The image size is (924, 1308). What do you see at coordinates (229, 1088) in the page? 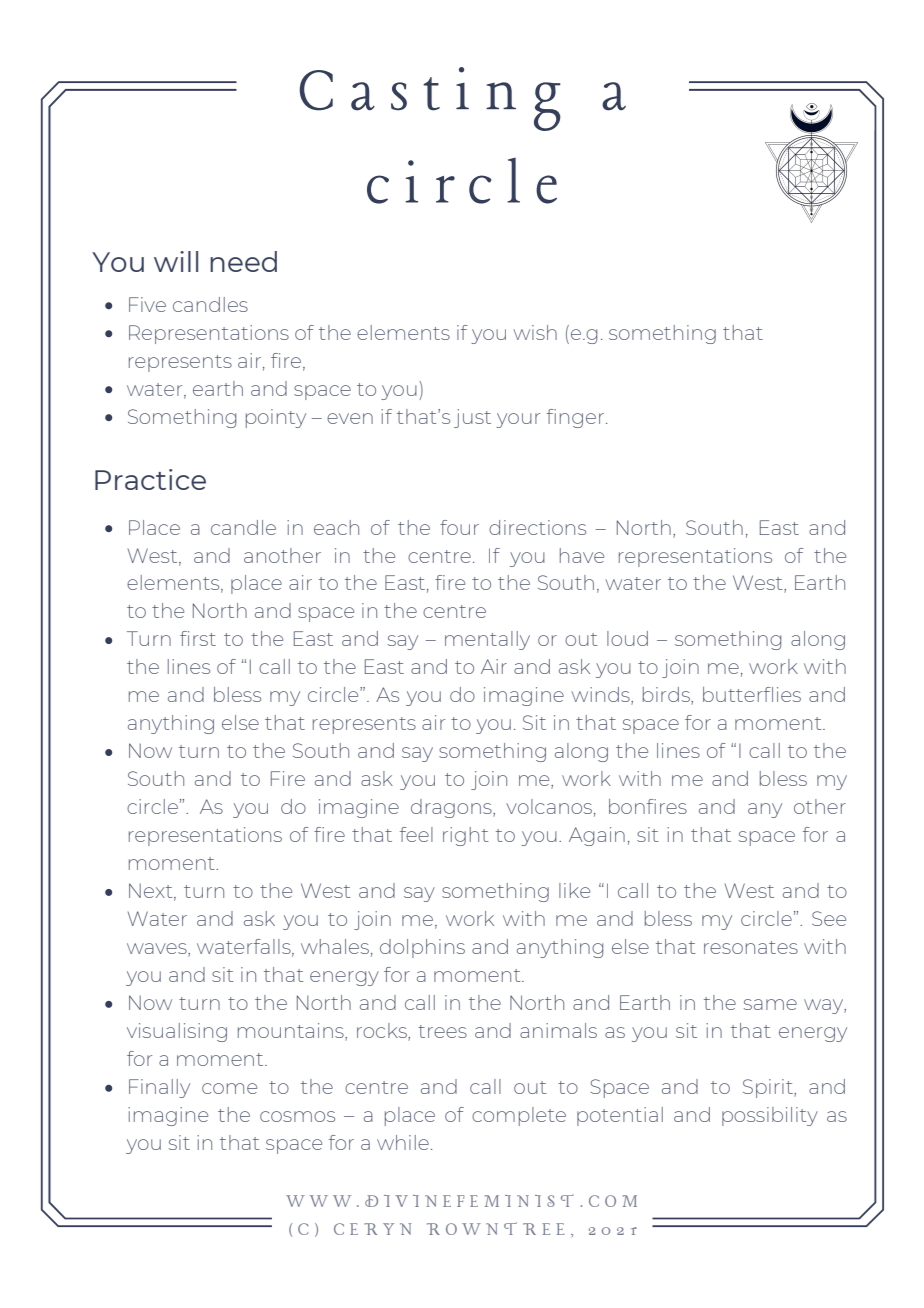
I see `come` at bounding box center [229, 1088].
